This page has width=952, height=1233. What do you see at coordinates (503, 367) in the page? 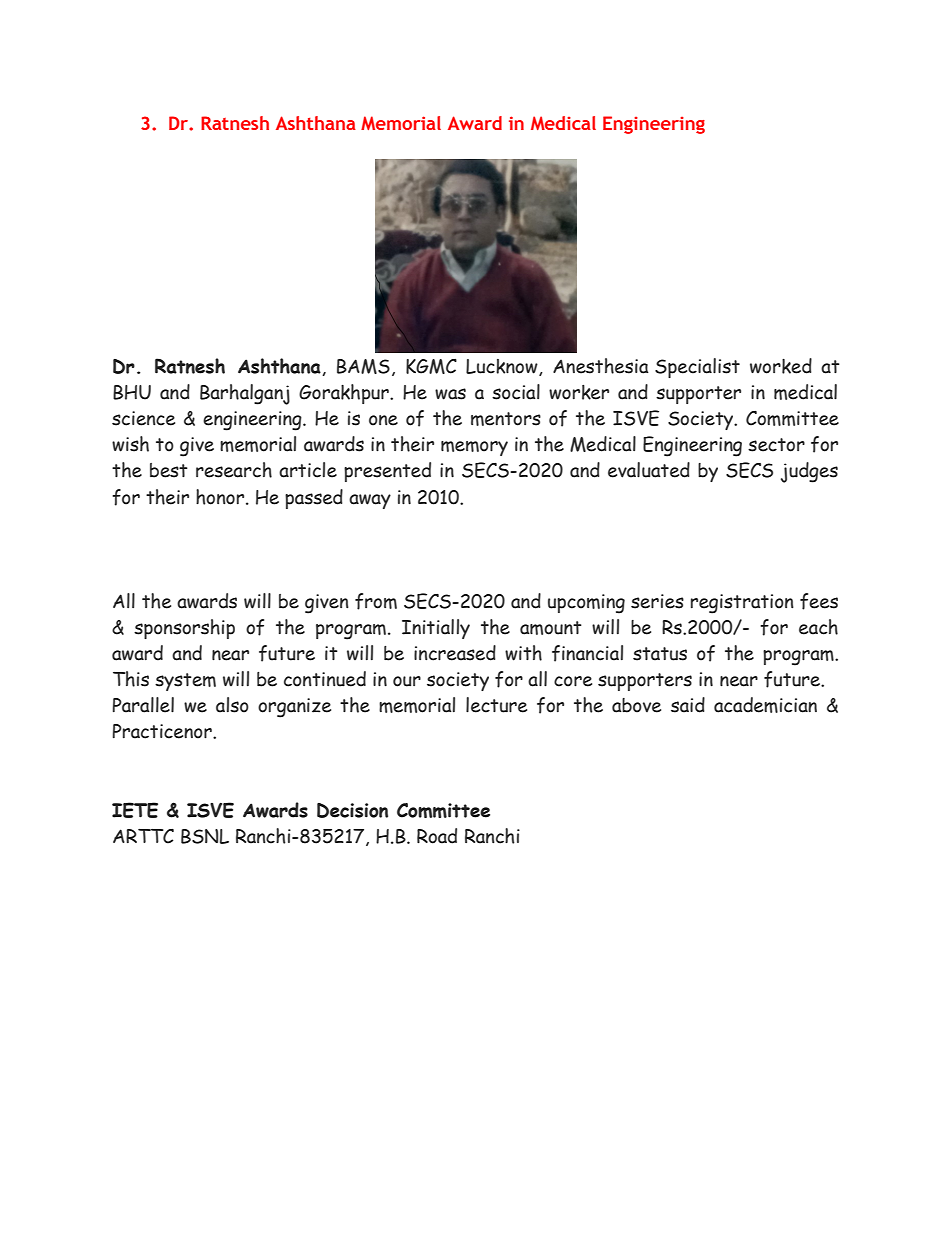
I see `Lucknow` at bounding box center [503, 367].
